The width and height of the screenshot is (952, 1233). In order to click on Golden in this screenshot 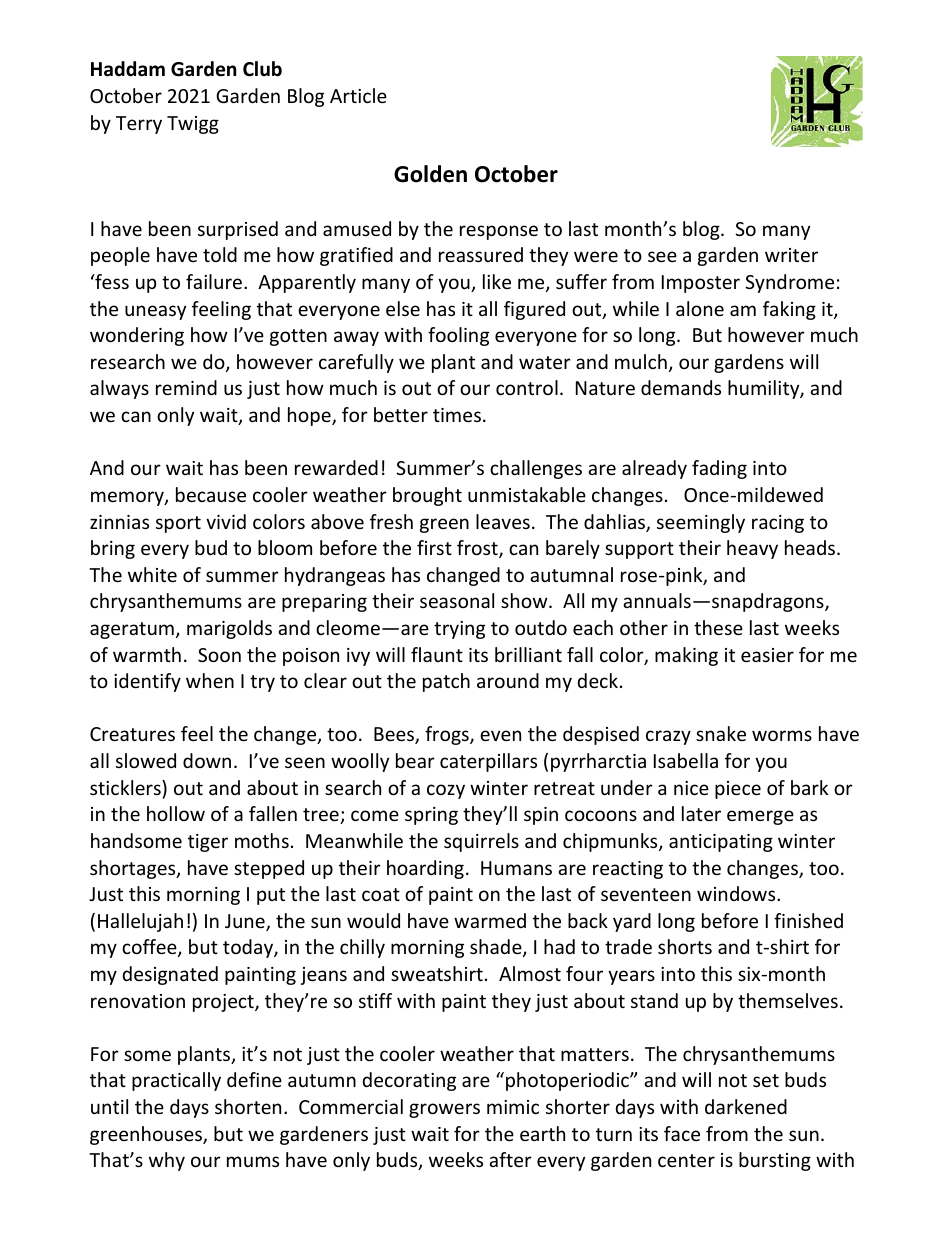, I will do `click(430, 174)`.
